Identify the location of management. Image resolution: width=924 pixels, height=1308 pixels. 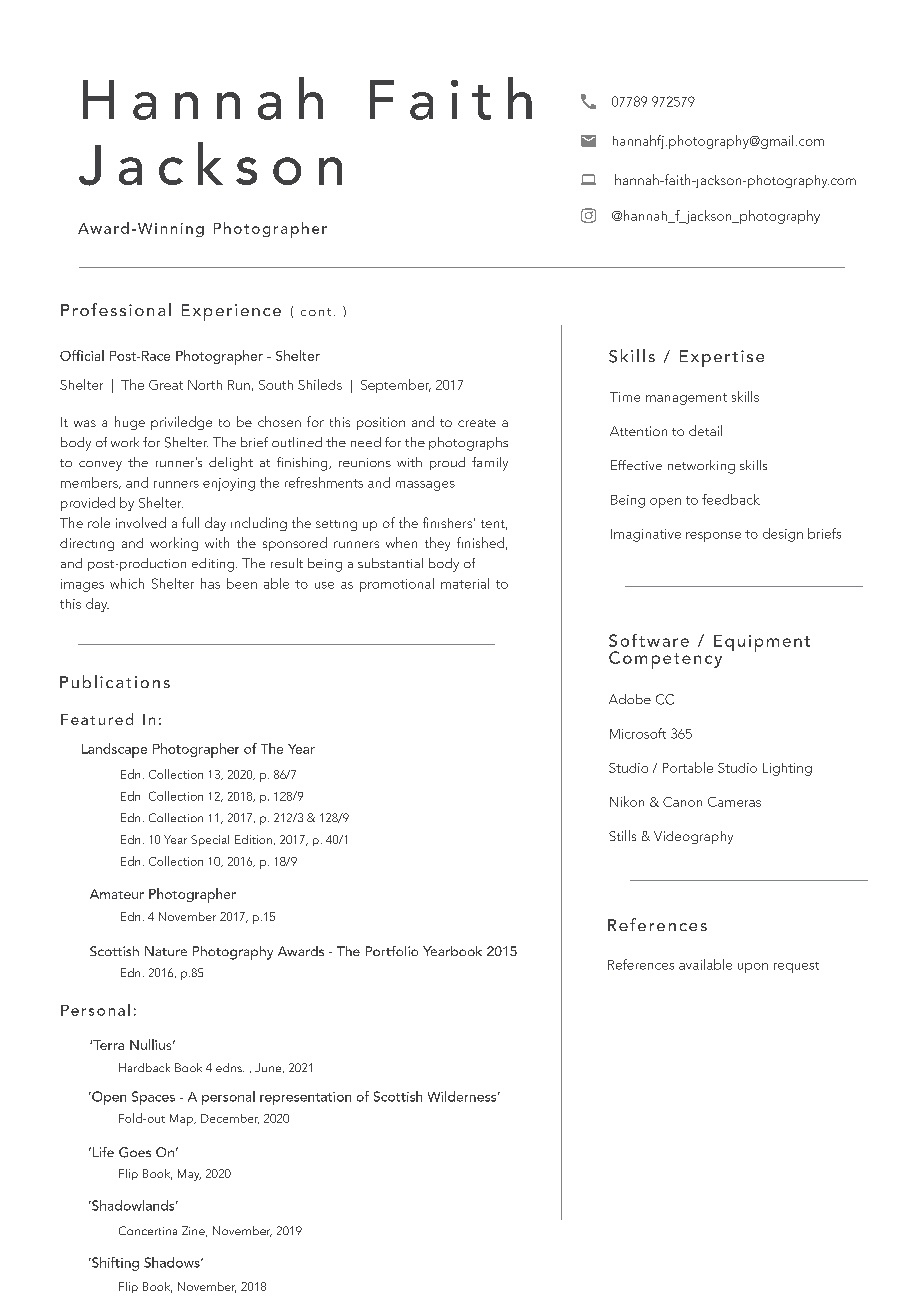
(686, 399).
